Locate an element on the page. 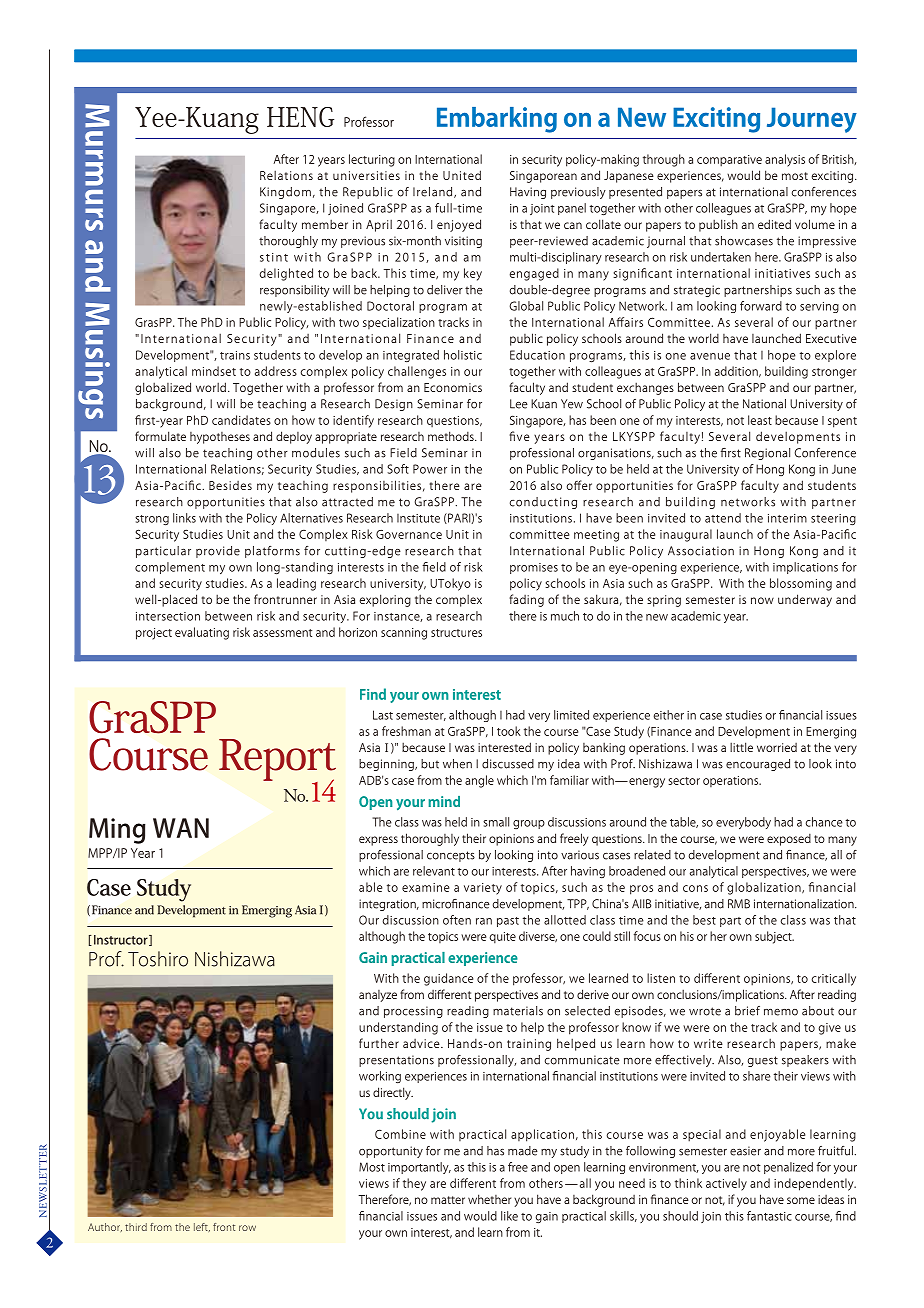 This page has height=1308, width=924. little is located at coordinates (741, 747).
